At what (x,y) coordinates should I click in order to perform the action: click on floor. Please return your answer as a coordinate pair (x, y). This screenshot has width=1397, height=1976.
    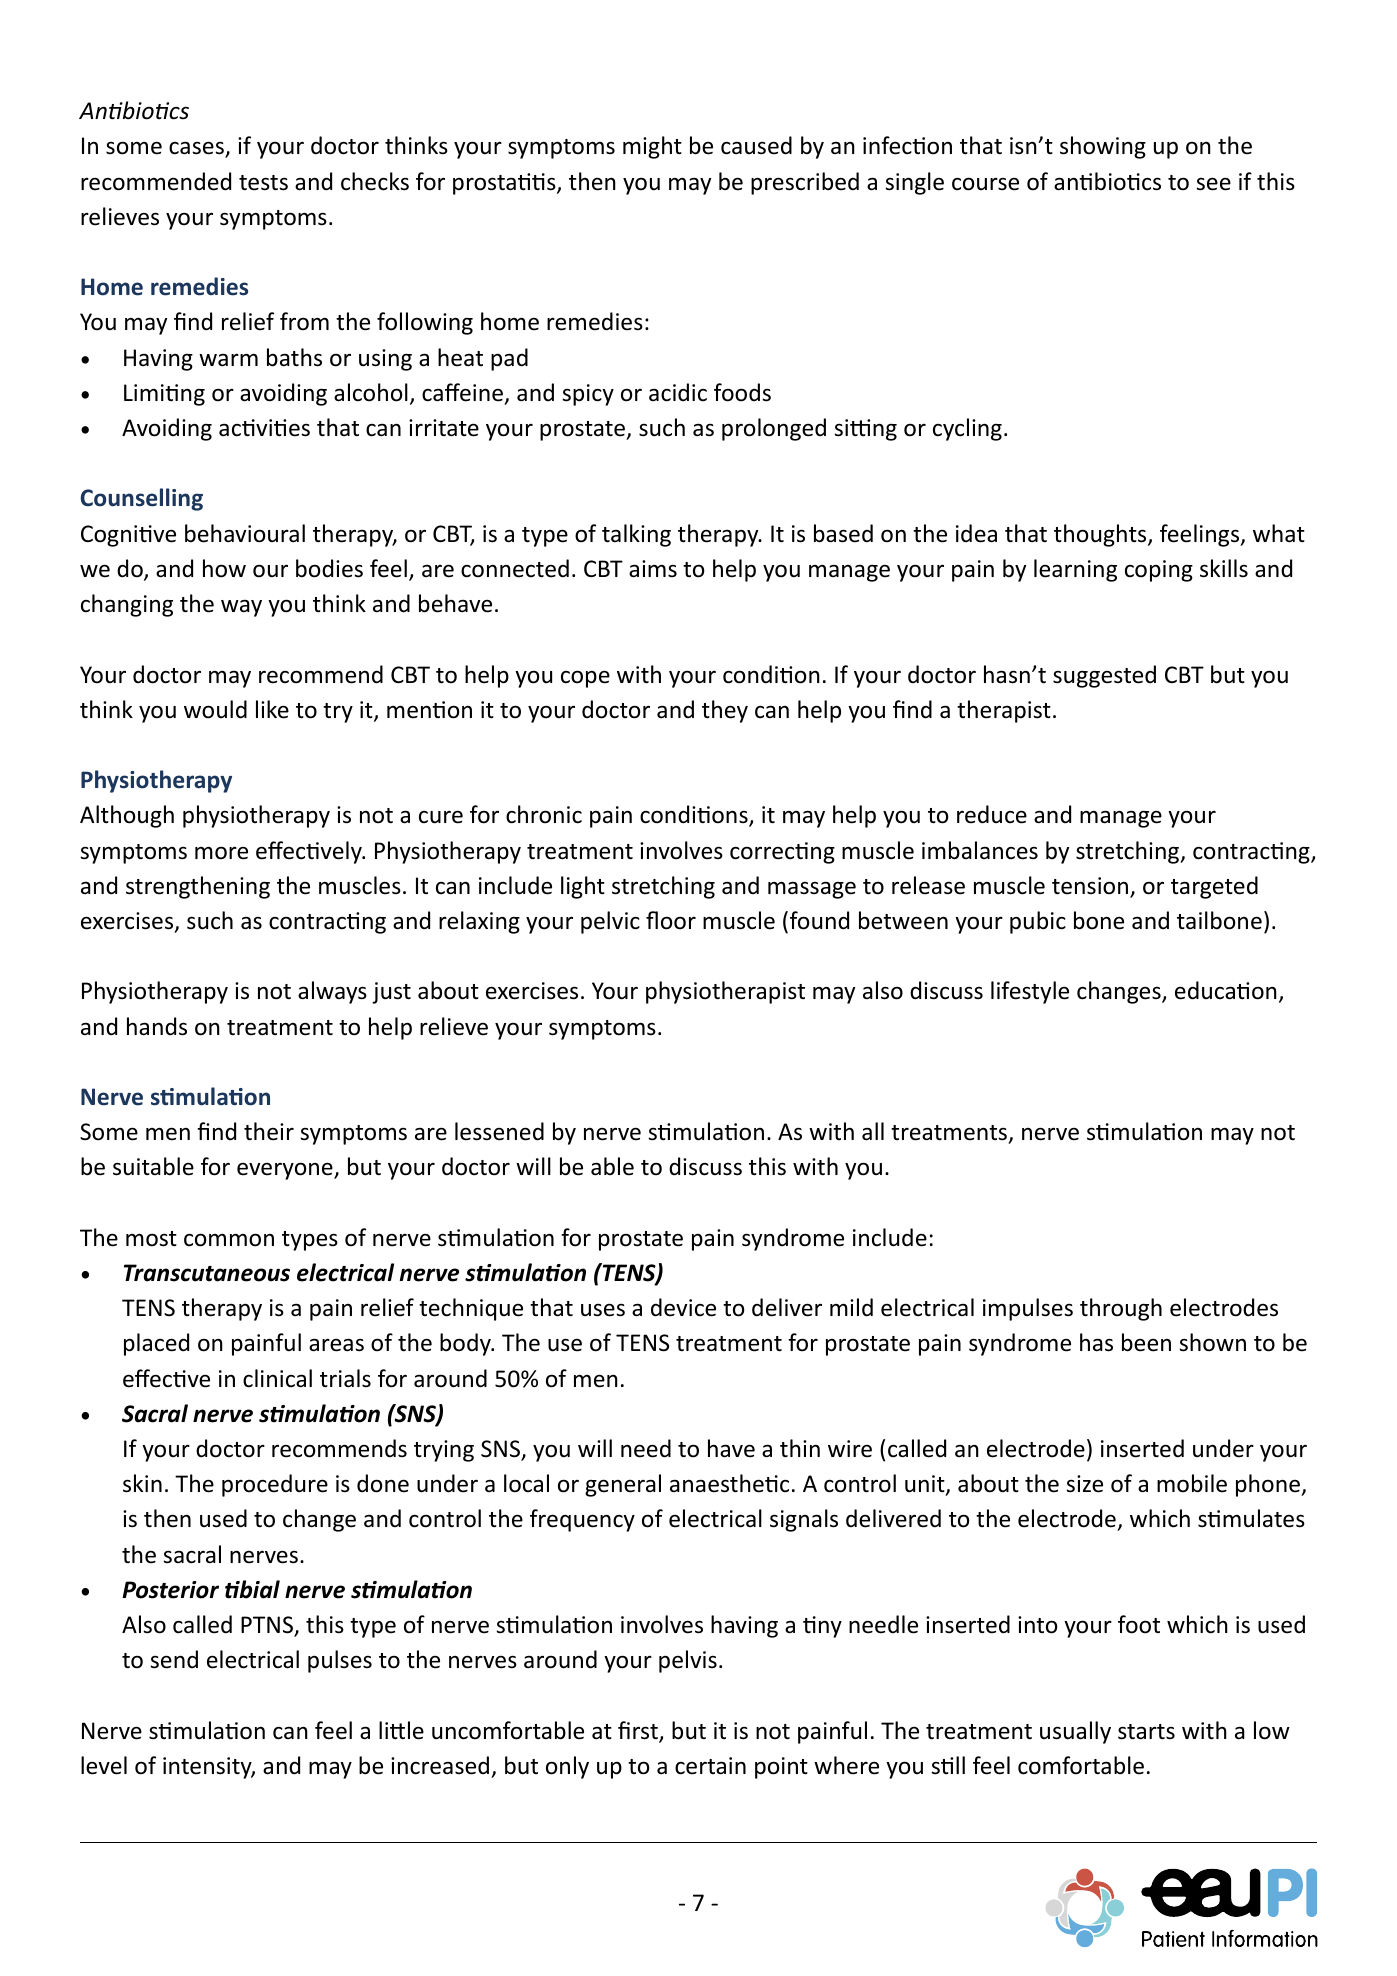
    Looking at the image, I should click on (671, 920).
